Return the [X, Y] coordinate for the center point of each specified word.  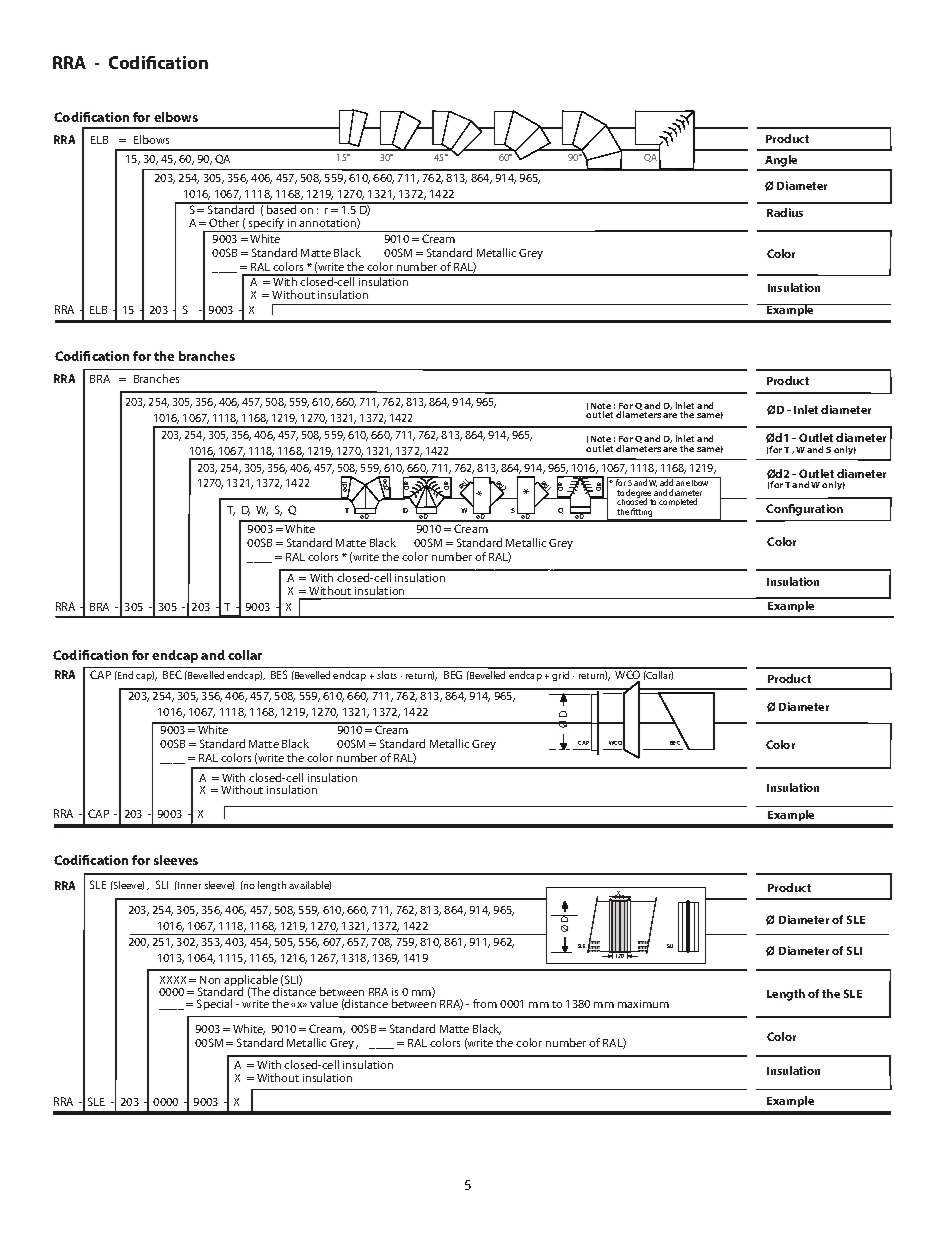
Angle [781, 162]
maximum [643, 1004]
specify [266, 225]
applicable [251, 982]
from [485, 1003]
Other [224, 222]
